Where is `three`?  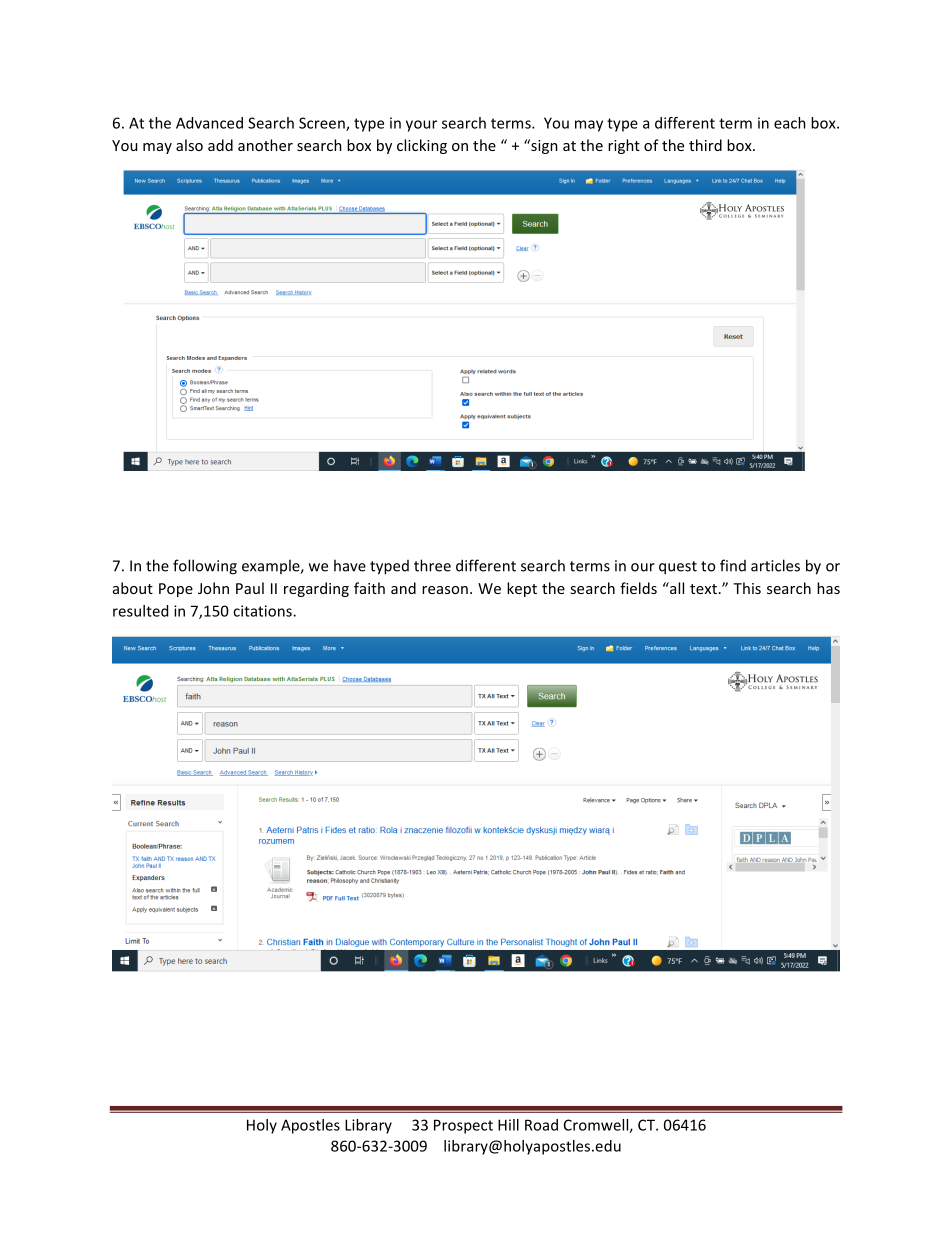
three is located at coordinates (432, 565).
